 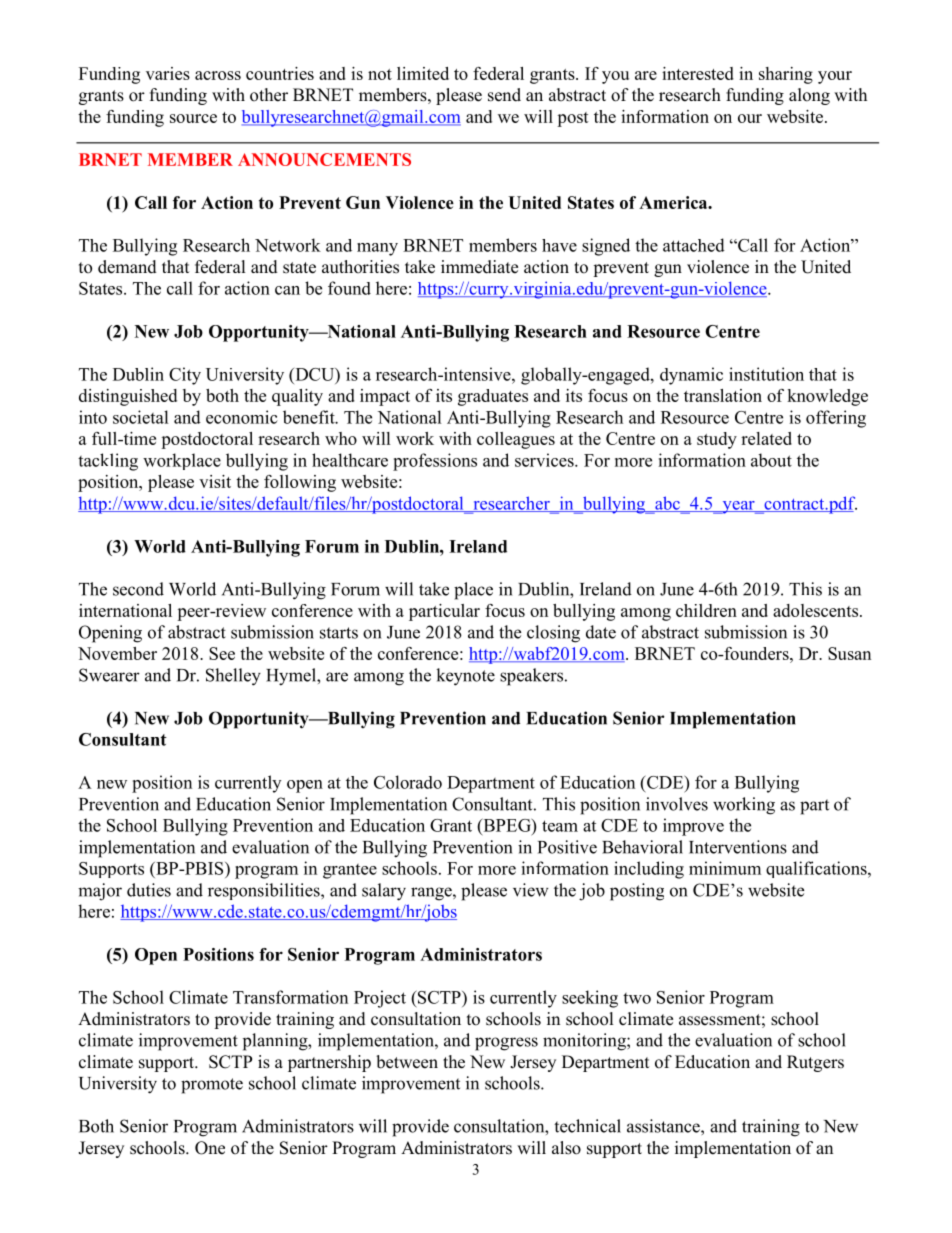 I want to click on promote, so click(x=212, y=1086).
